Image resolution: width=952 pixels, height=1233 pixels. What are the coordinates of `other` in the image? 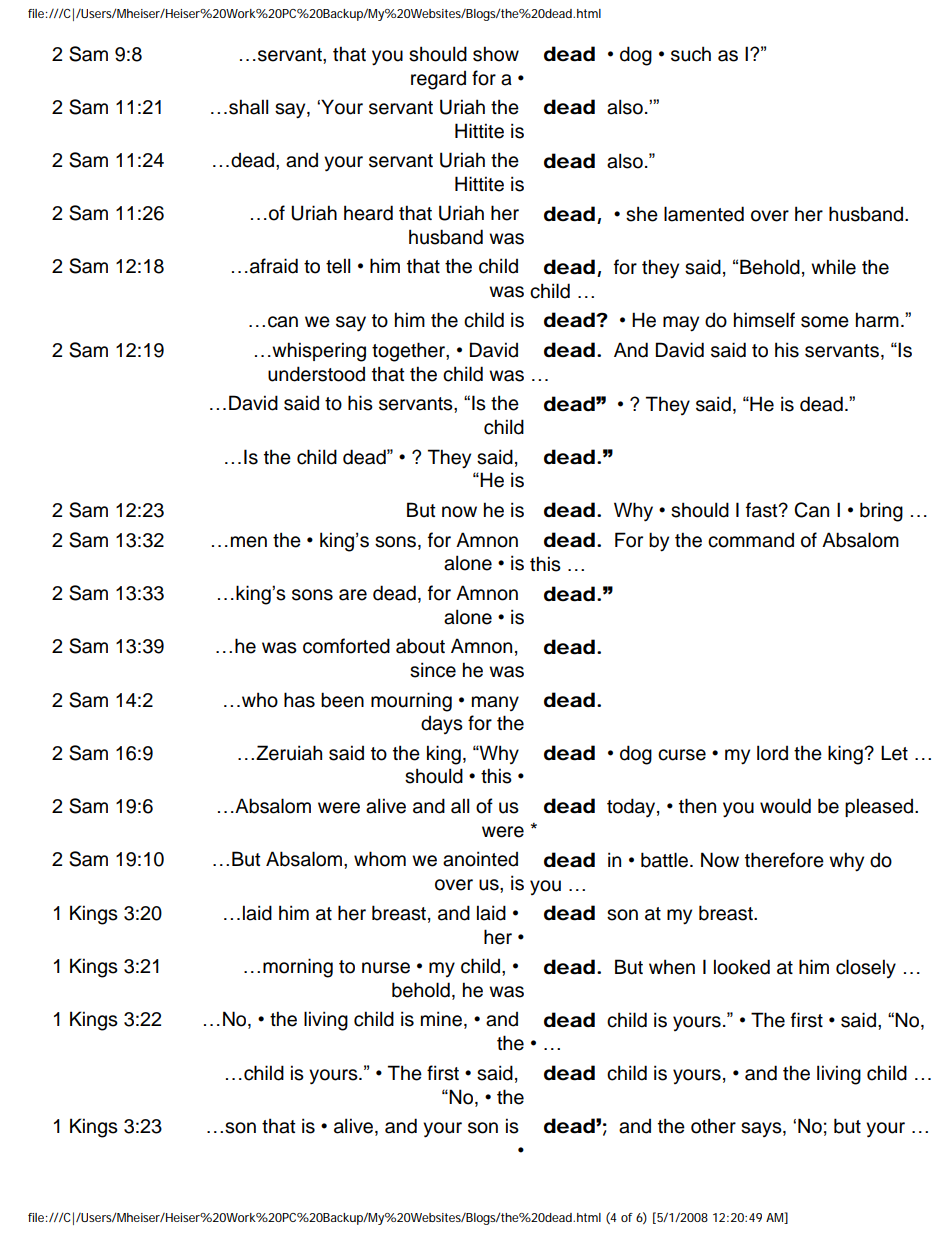 It's located at (713, 1126).
